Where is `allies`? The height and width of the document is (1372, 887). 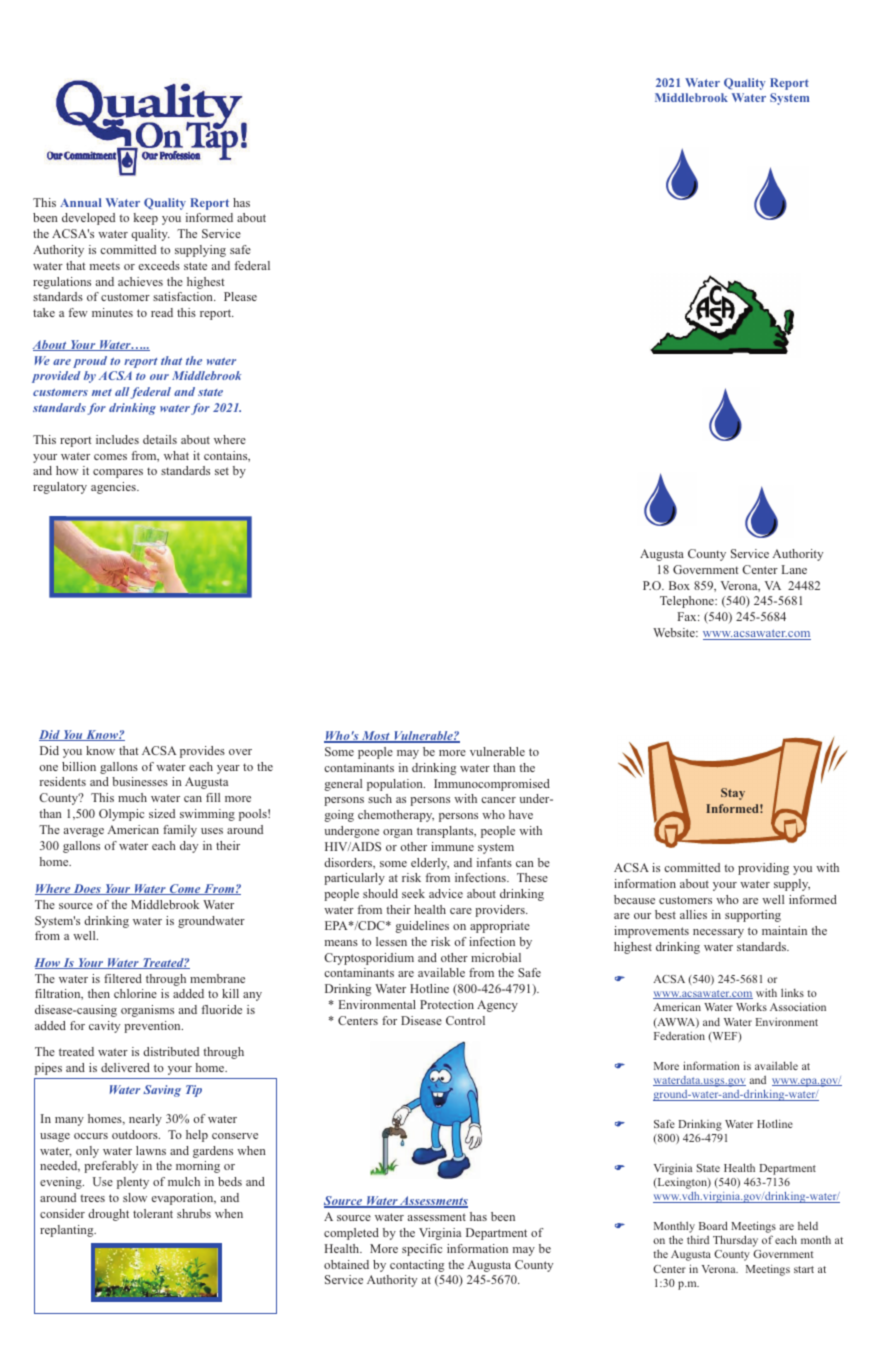
allies is located at coordinates (693, 914).
